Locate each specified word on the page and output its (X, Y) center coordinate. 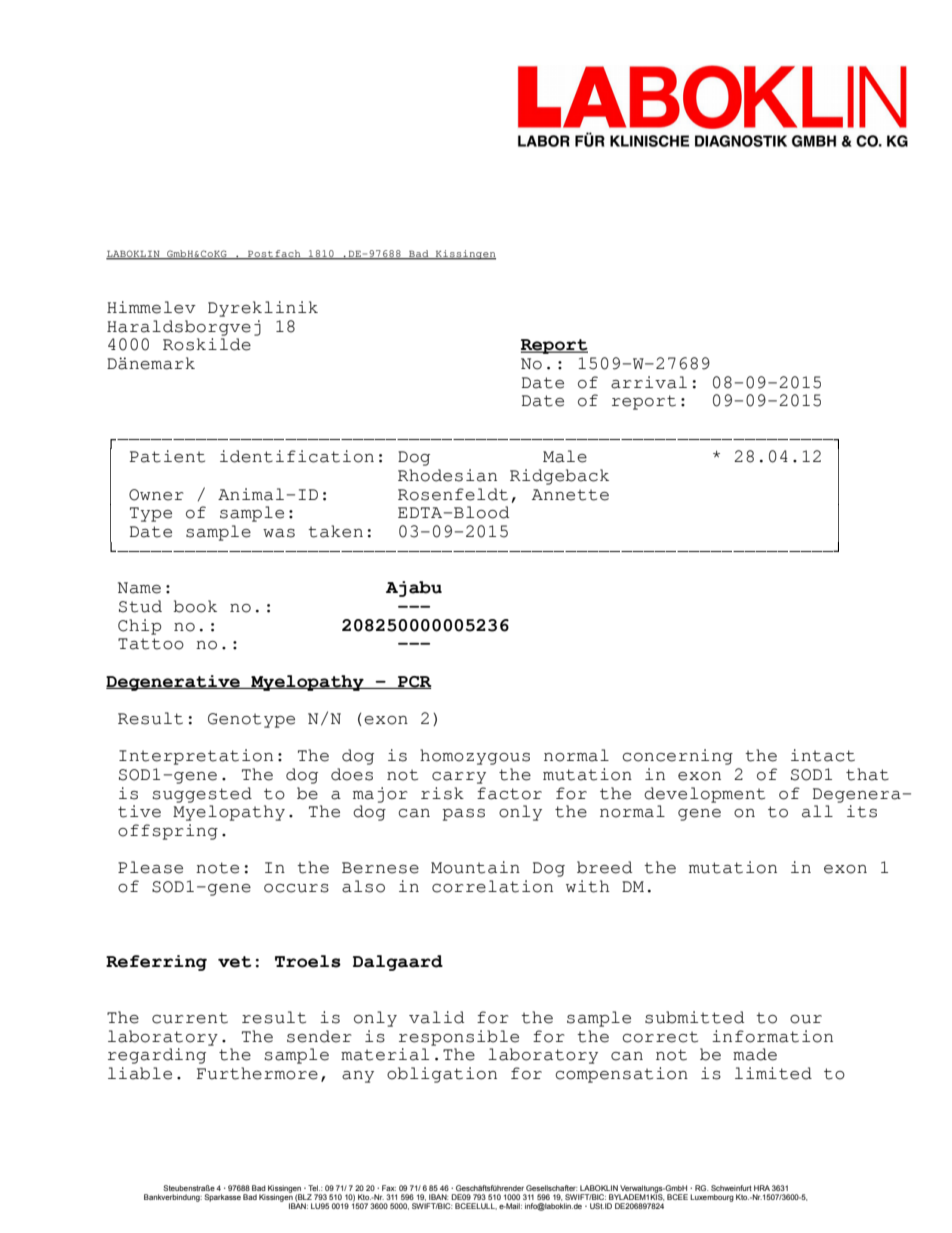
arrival (649, 382)
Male (565, 456)
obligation (442, 1075)
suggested (202, 795)
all (817, 811)
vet (235, 962)
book (195, 606)
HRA (762, 1188)
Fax (389, 1188)
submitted (694, 1017)
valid (436, 1017)
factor (509, 793)
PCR (414, 682)
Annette (570, 495)
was (279, 533)
